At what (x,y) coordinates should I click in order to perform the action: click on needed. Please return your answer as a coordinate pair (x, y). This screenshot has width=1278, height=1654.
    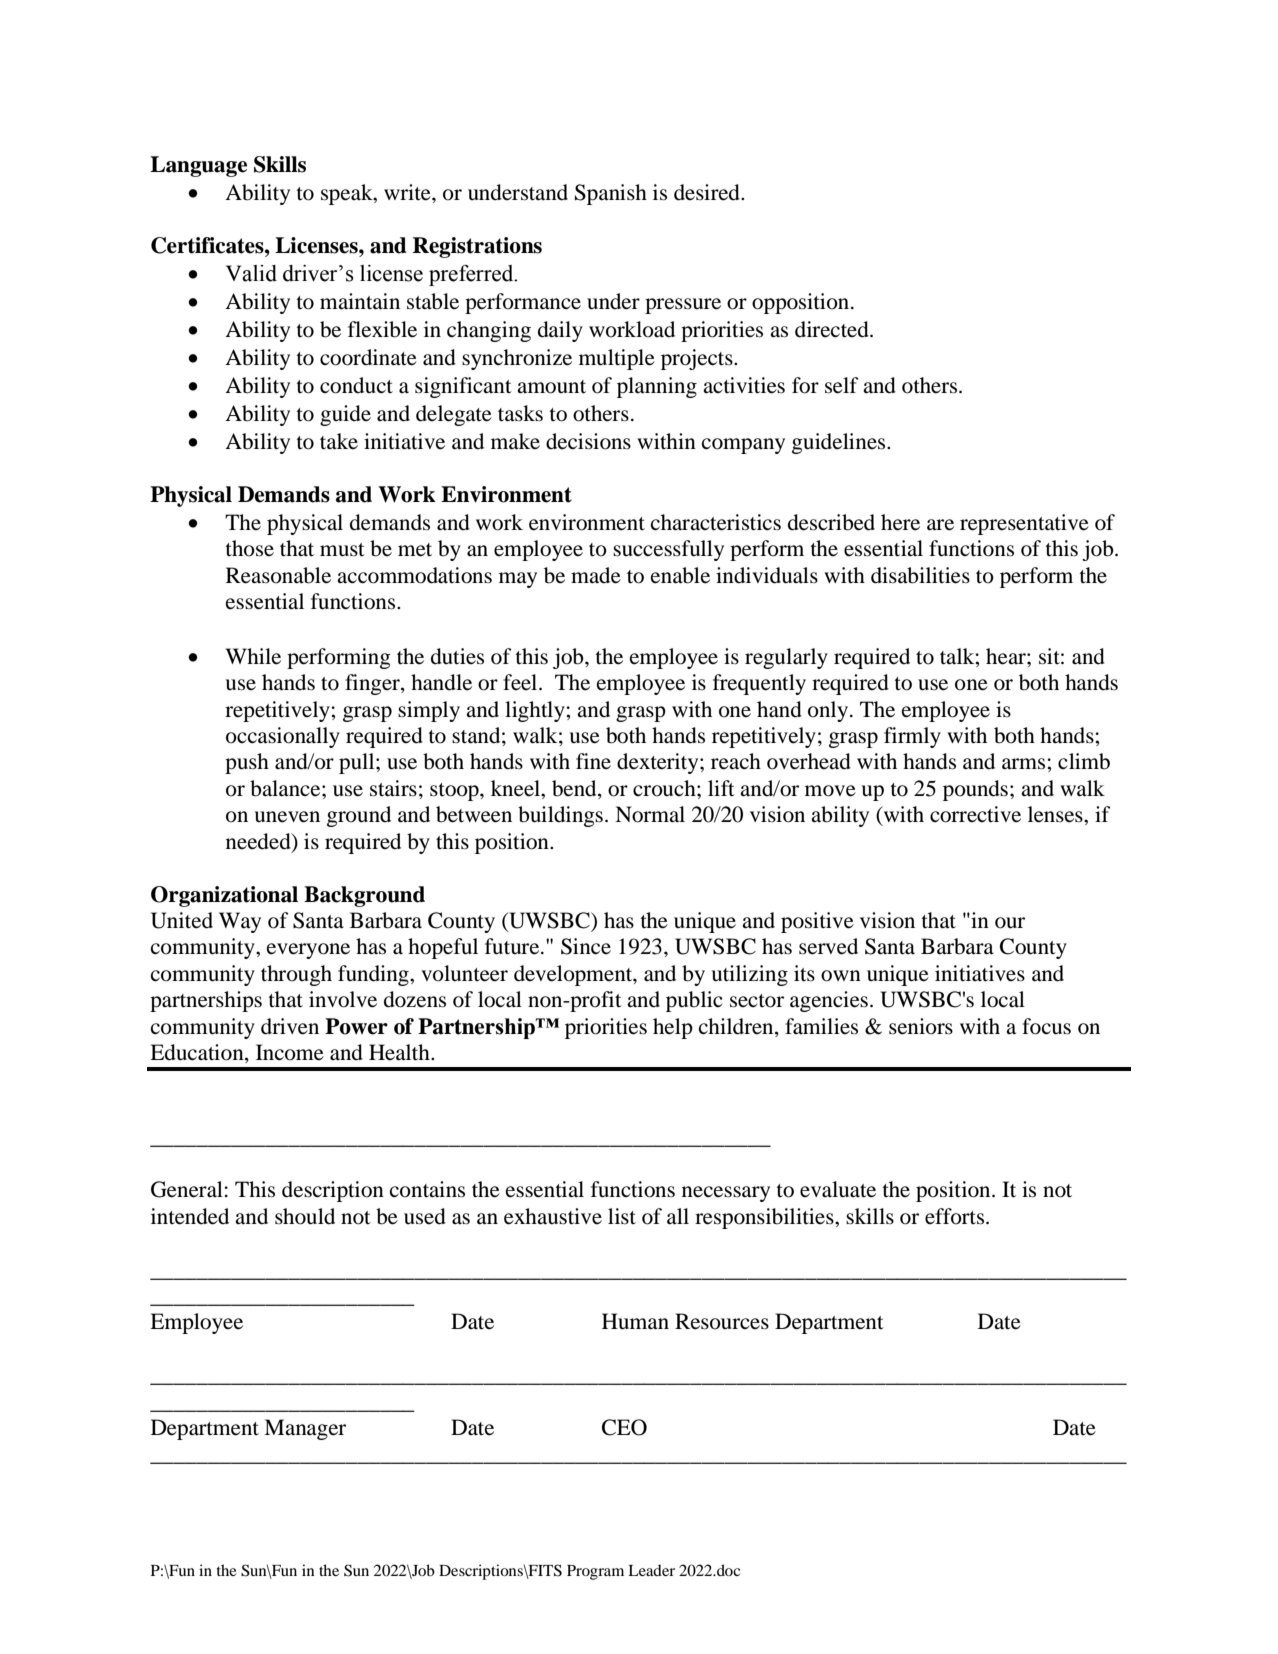
    Looking at the image, I should click on (259, 841).
